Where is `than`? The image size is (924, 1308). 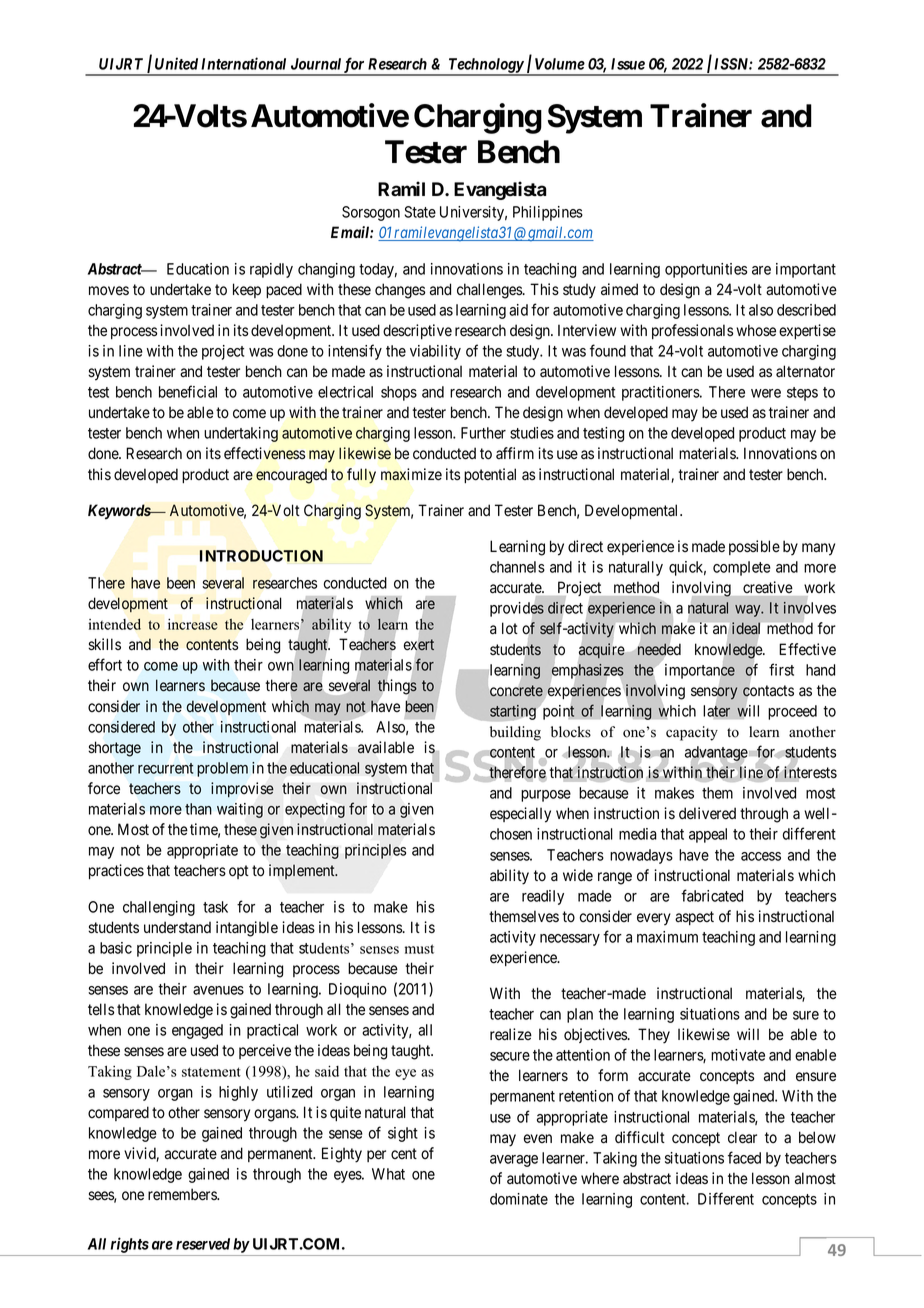
than is located at coordinates (198, 809).
